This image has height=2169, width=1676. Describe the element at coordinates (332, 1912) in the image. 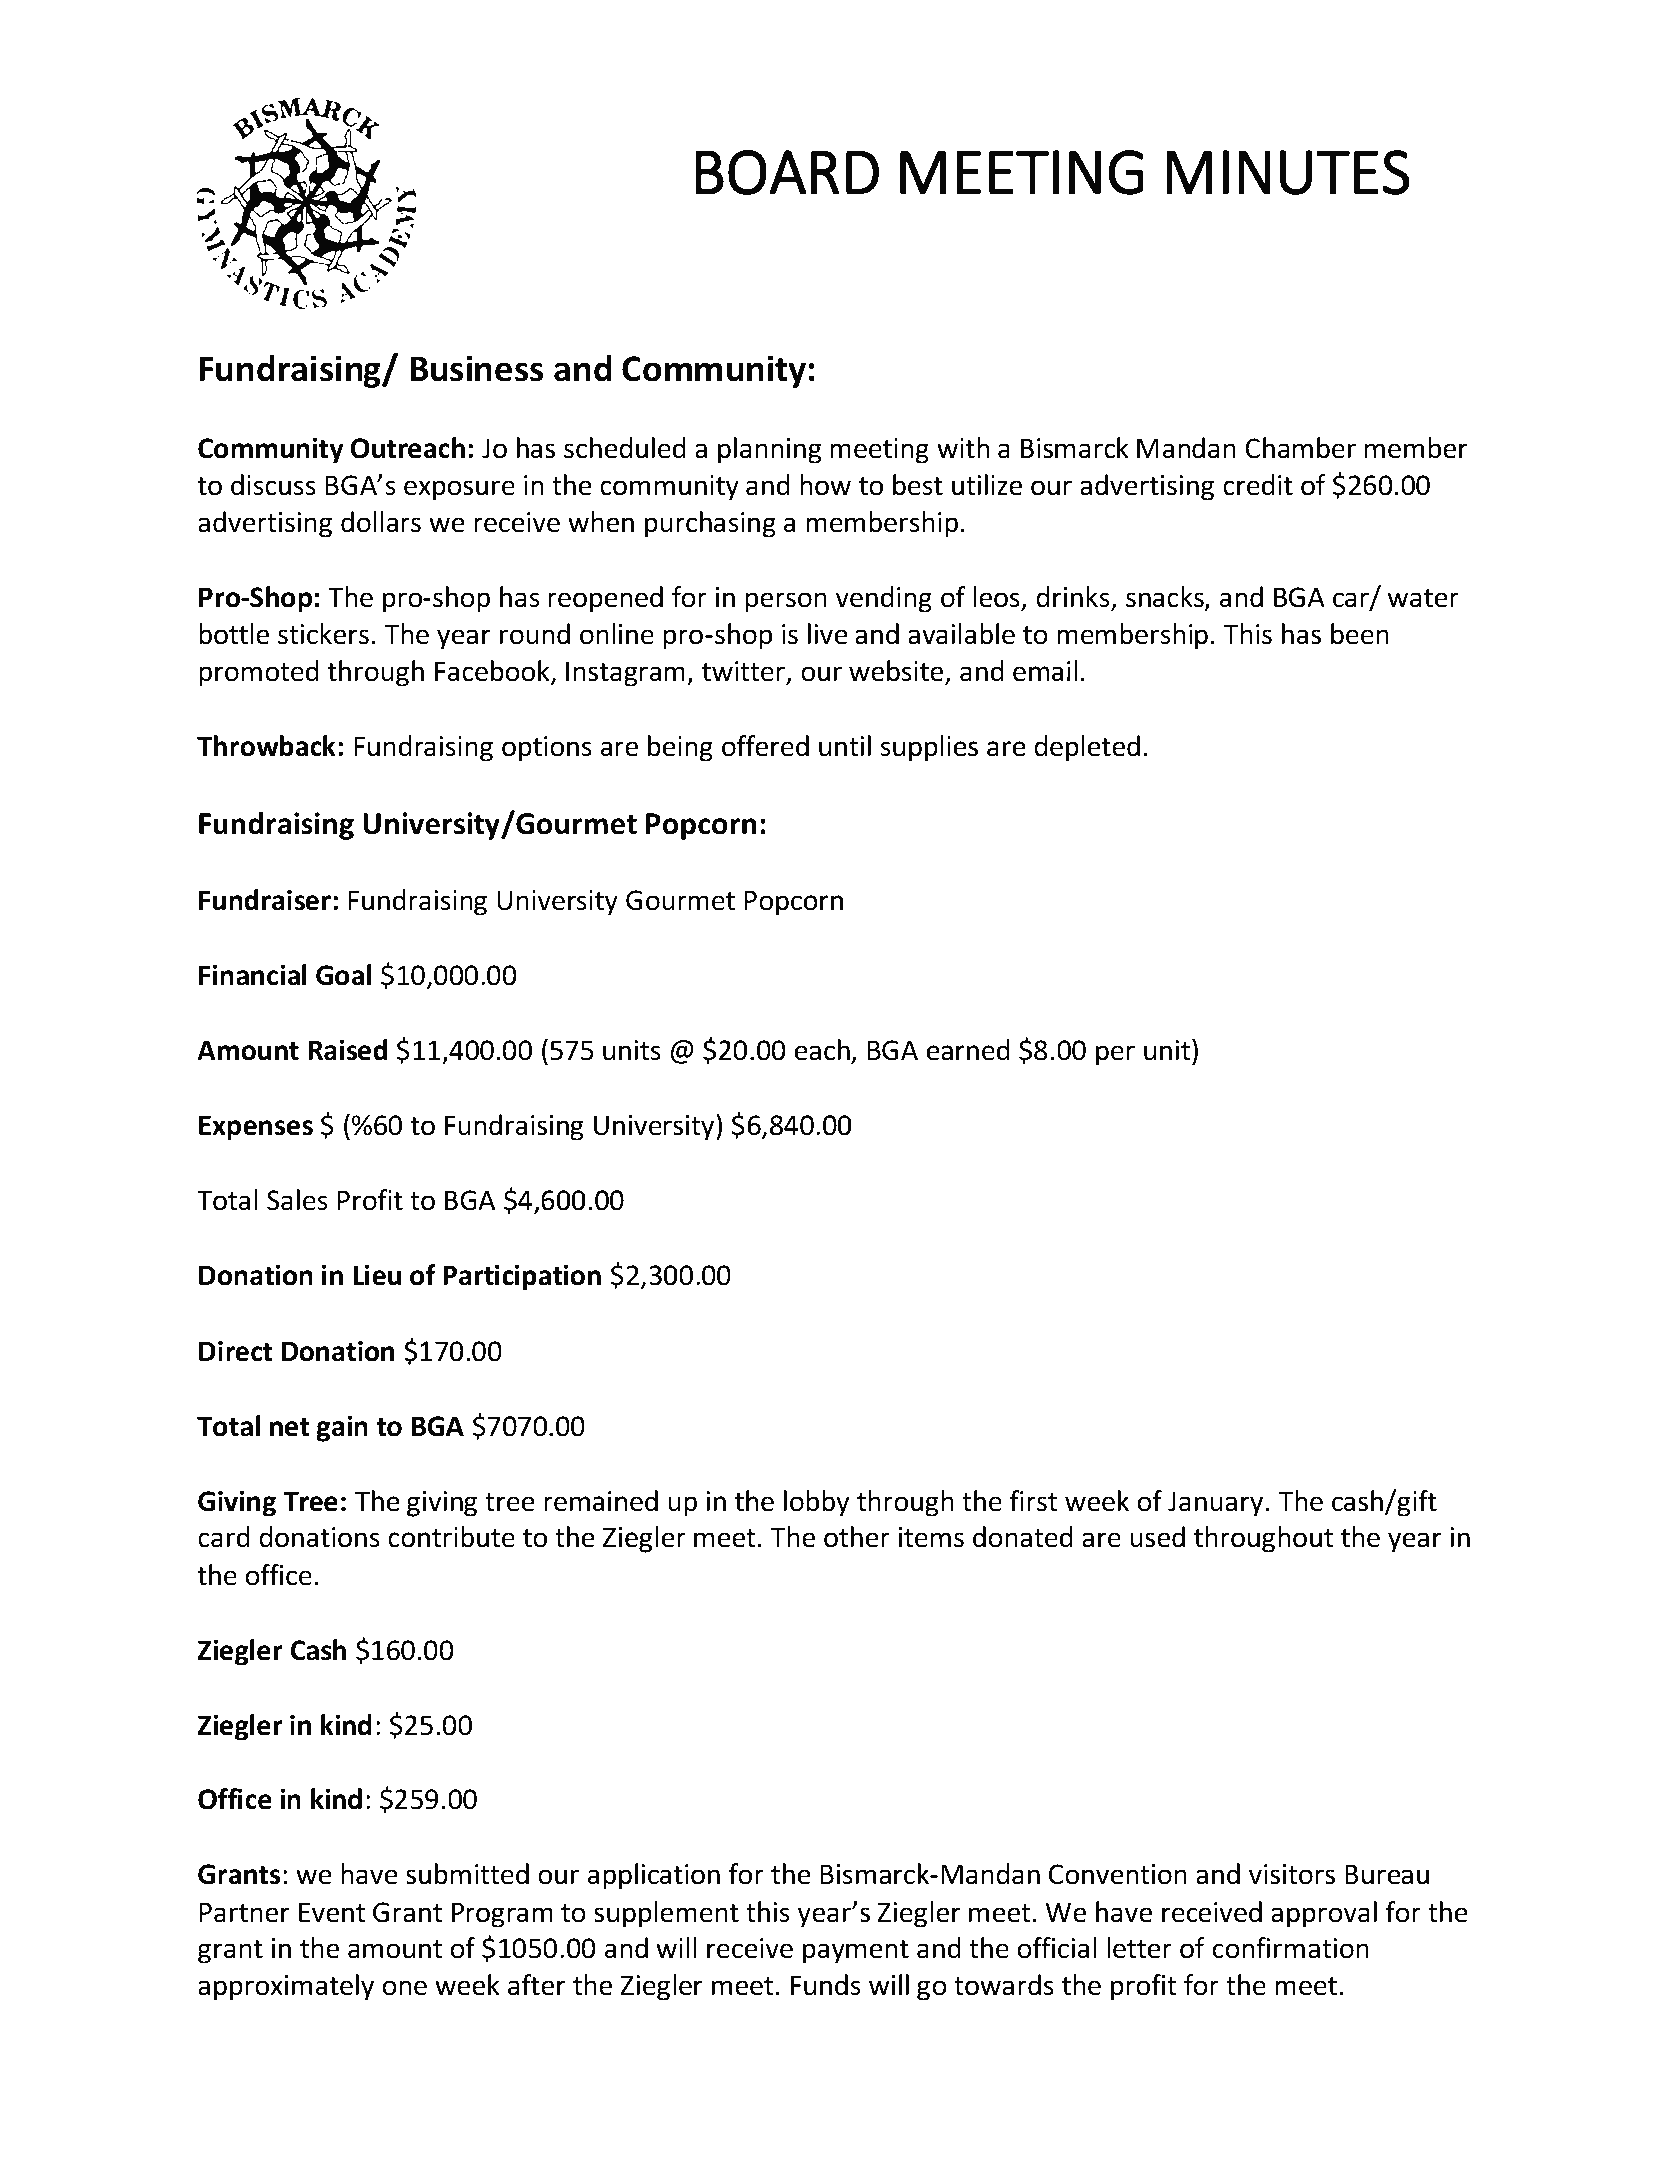

I see `Event` at that location.
